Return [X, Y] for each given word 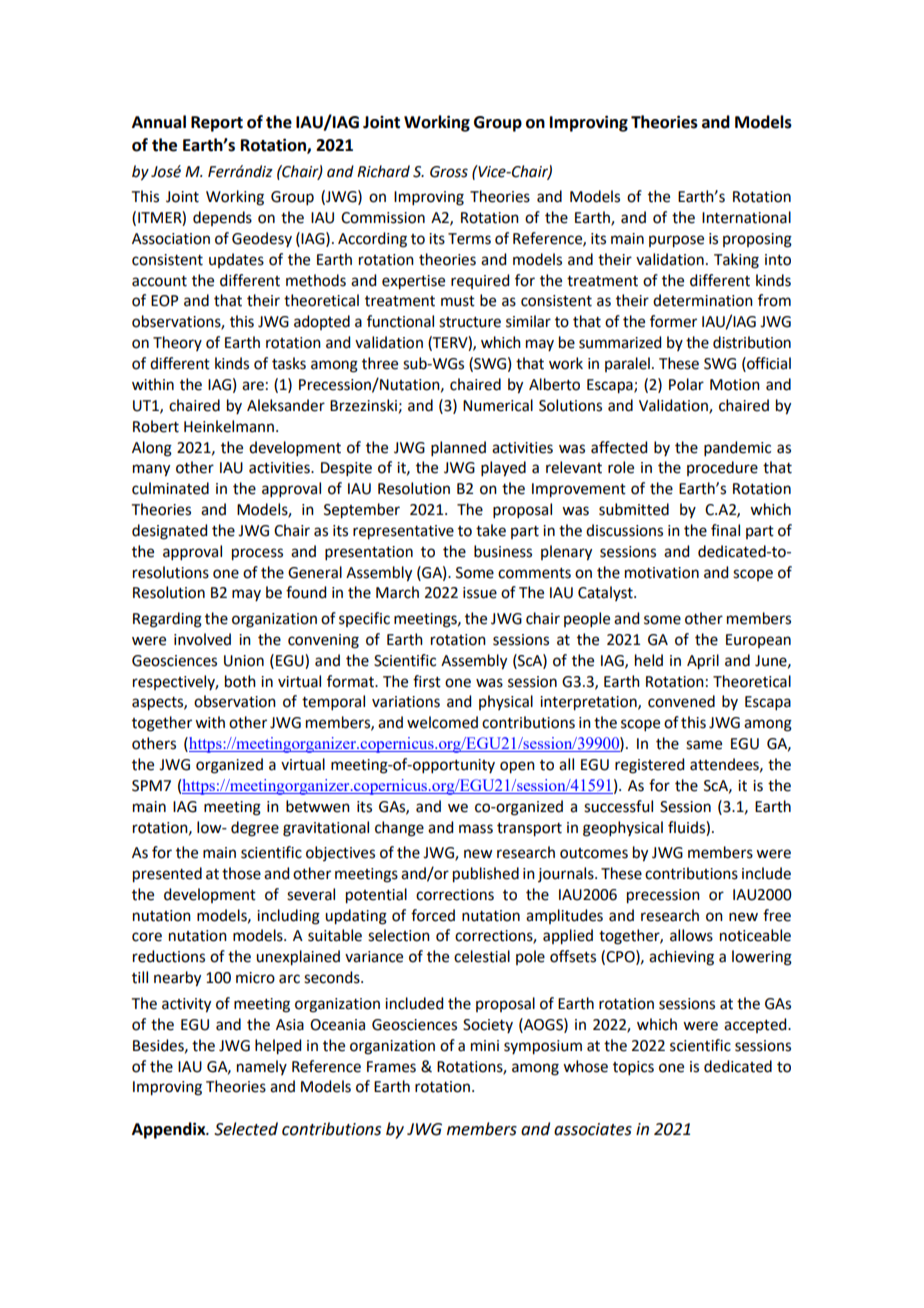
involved [202, 639]
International [746, 217]
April [703, 662]
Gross [449, 172]
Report [217, 124]
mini [485, 1045]
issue [480, 593]
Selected [246, 1129]
